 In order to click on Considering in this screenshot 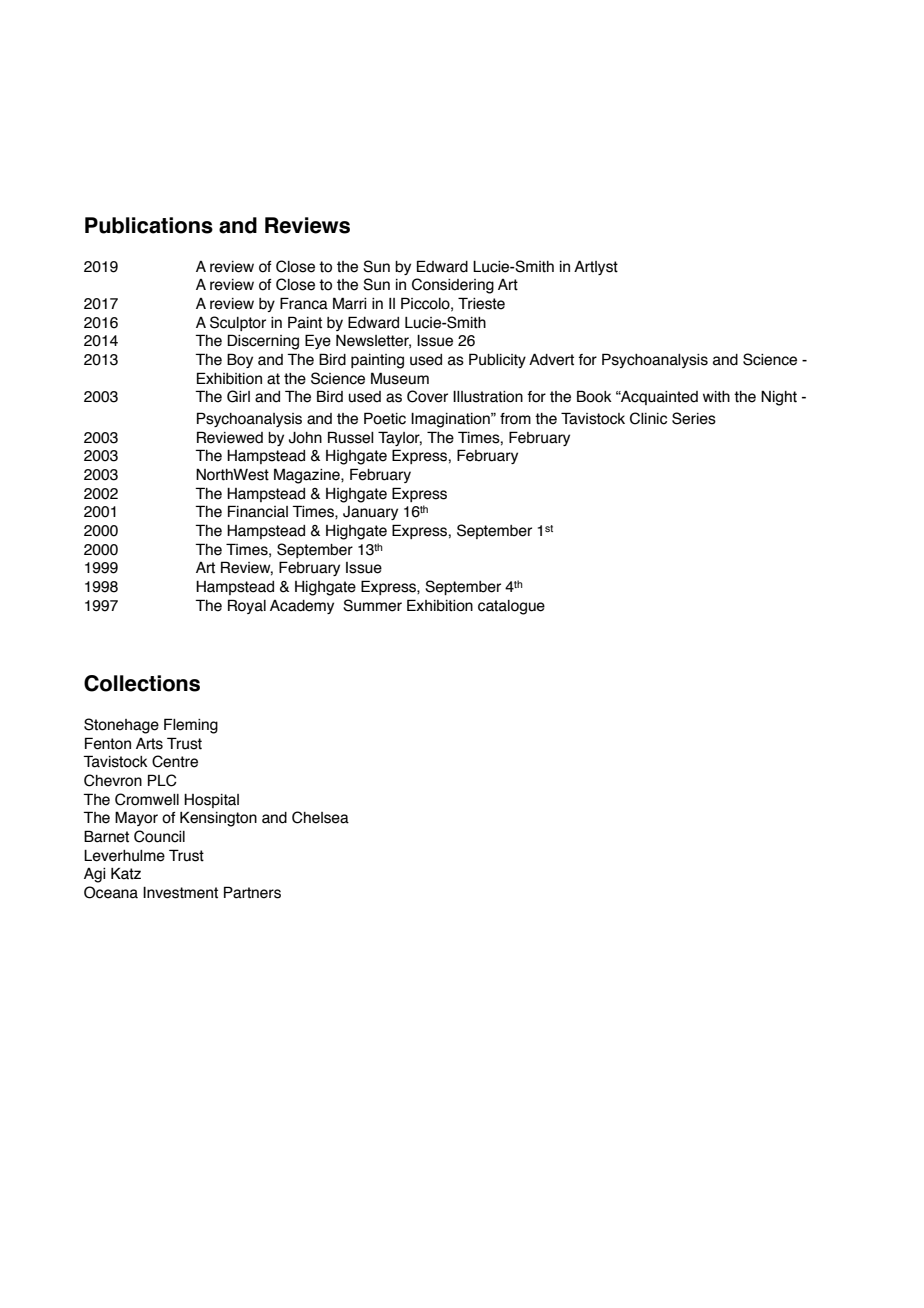, I will do `click(453, 286)`.
